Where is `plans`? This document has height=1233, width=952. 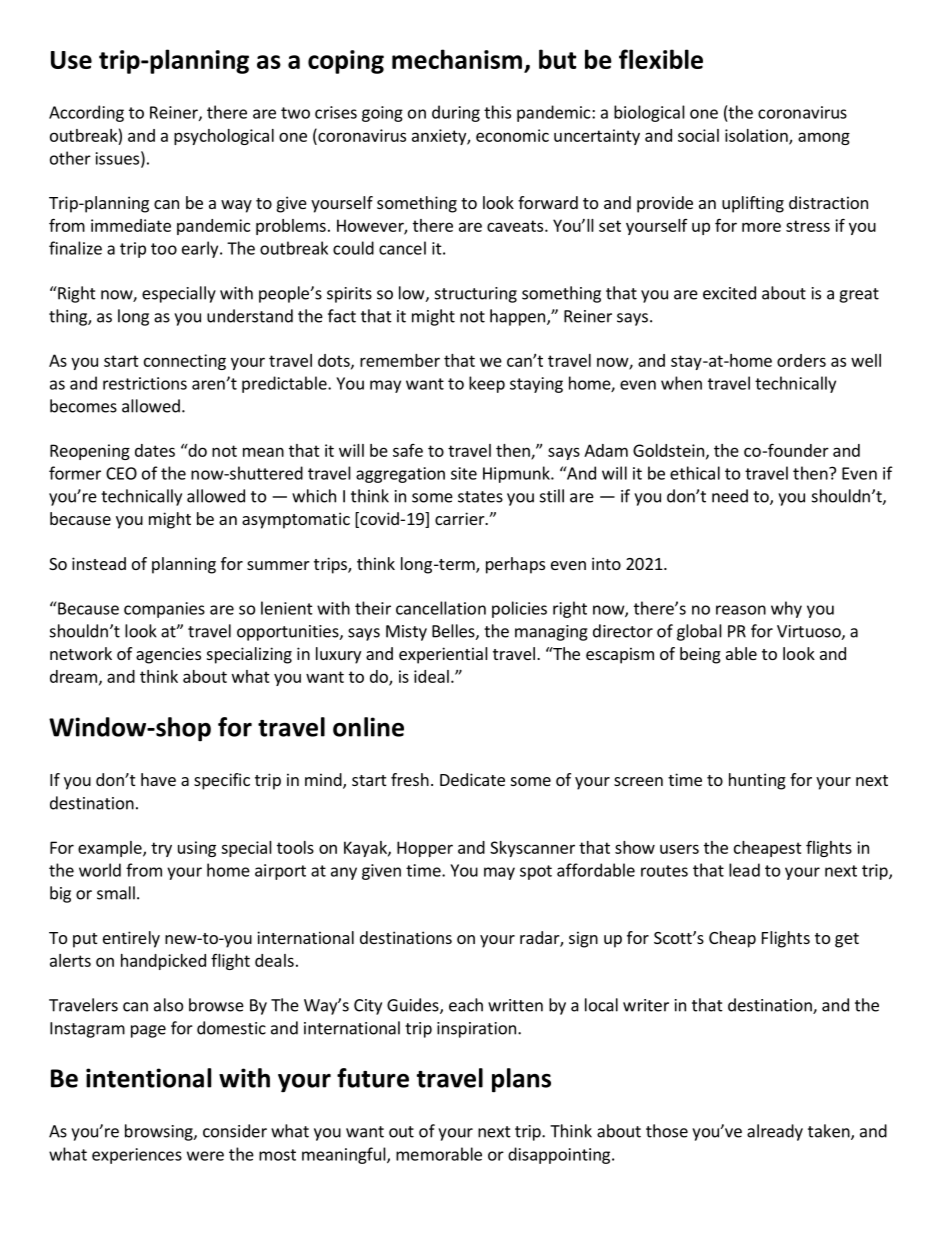
plans is located at coordinates (521, 1080).
